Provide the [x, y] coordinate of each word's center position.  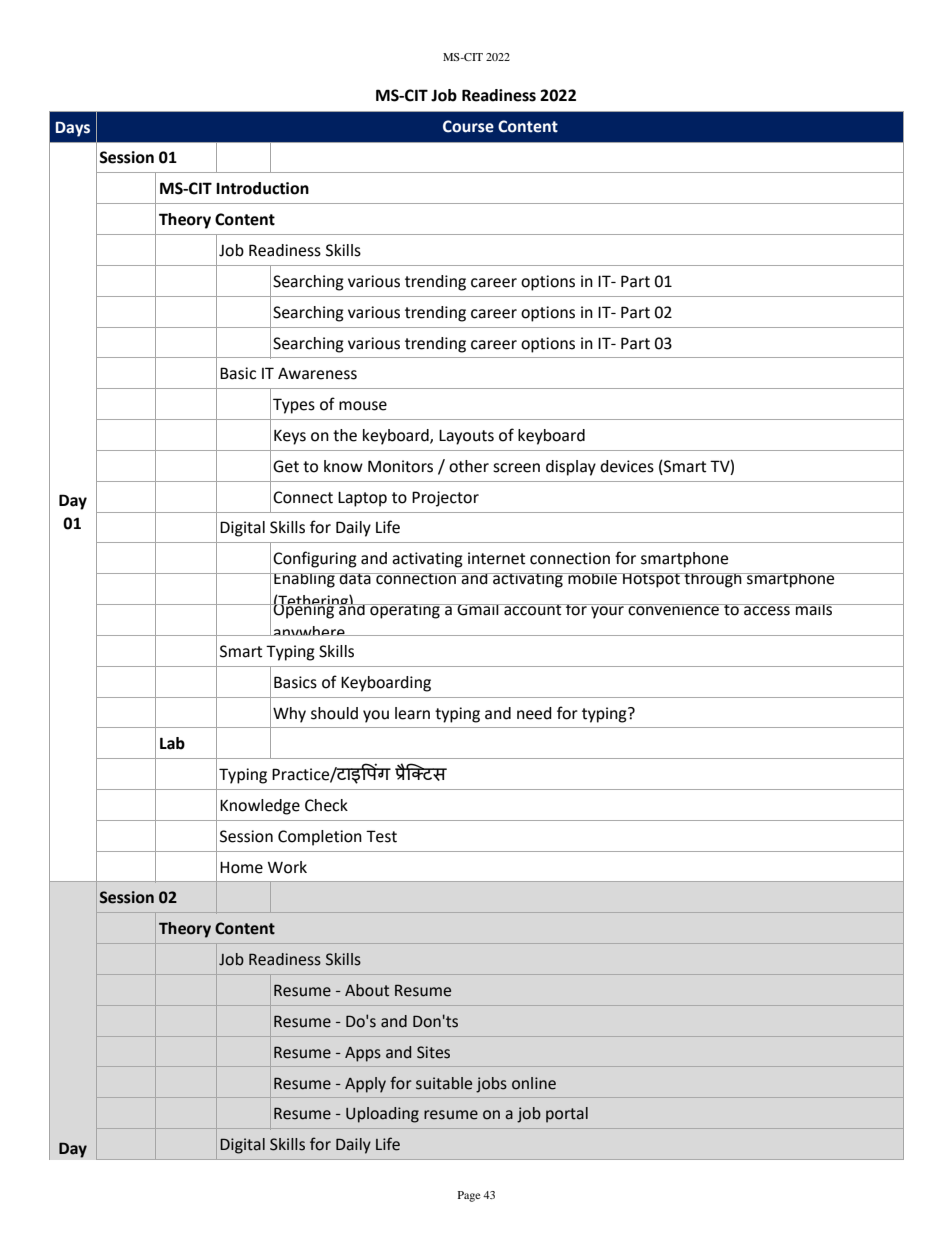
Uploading [382, 1115]
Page [469, 1196]
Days [73, 129]
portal [567, 1115]
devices [627, 466]
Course [468, 126]
